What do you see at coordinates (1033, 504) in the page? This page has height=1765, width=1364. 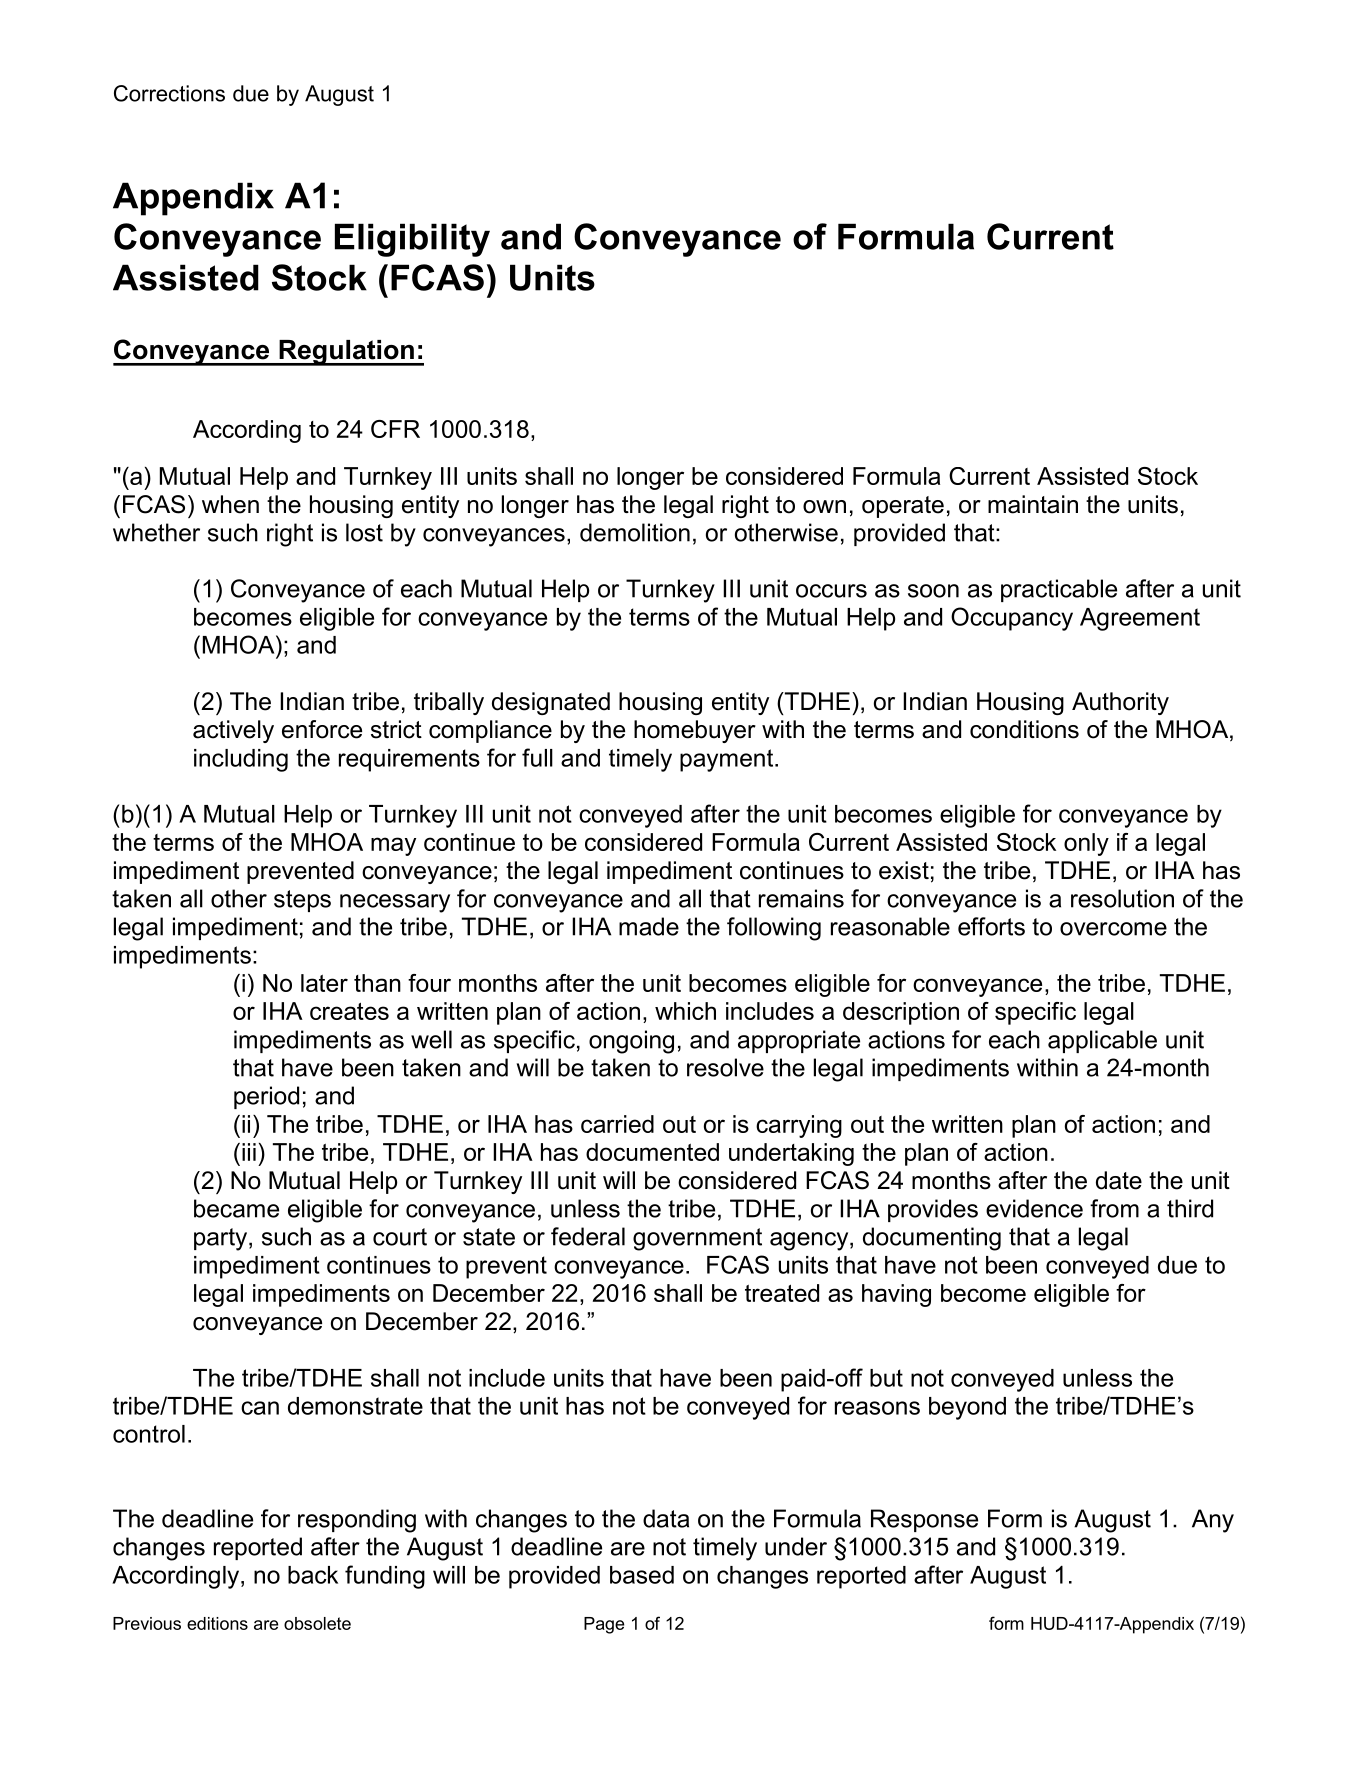 I see `maintain` at bounding box center [1033, 504].
